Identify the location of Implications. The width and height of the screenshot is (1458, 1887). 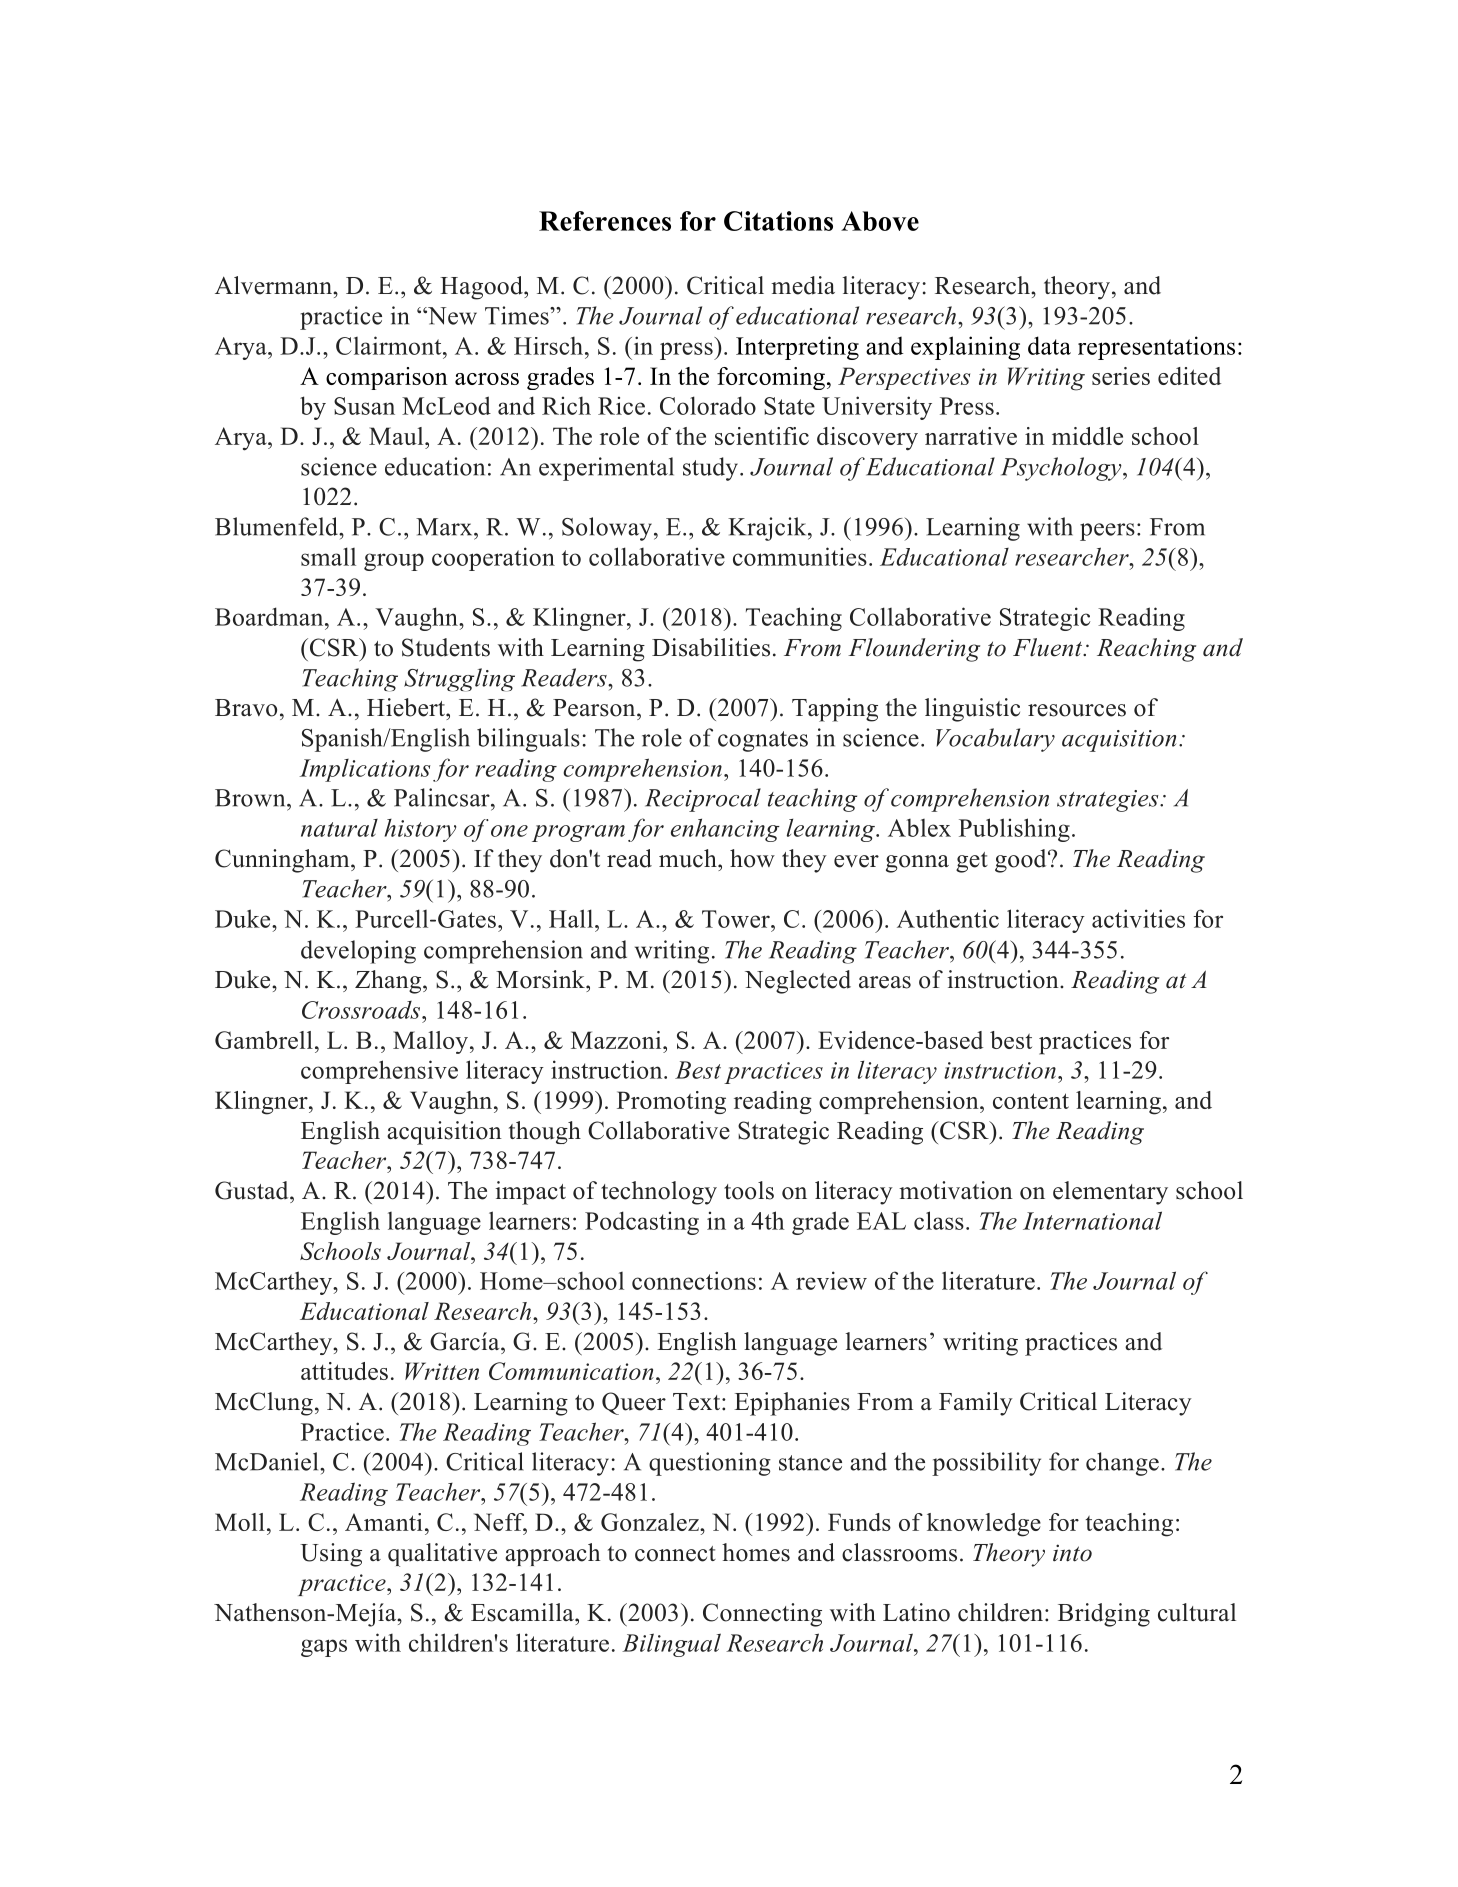
(365, 770).
